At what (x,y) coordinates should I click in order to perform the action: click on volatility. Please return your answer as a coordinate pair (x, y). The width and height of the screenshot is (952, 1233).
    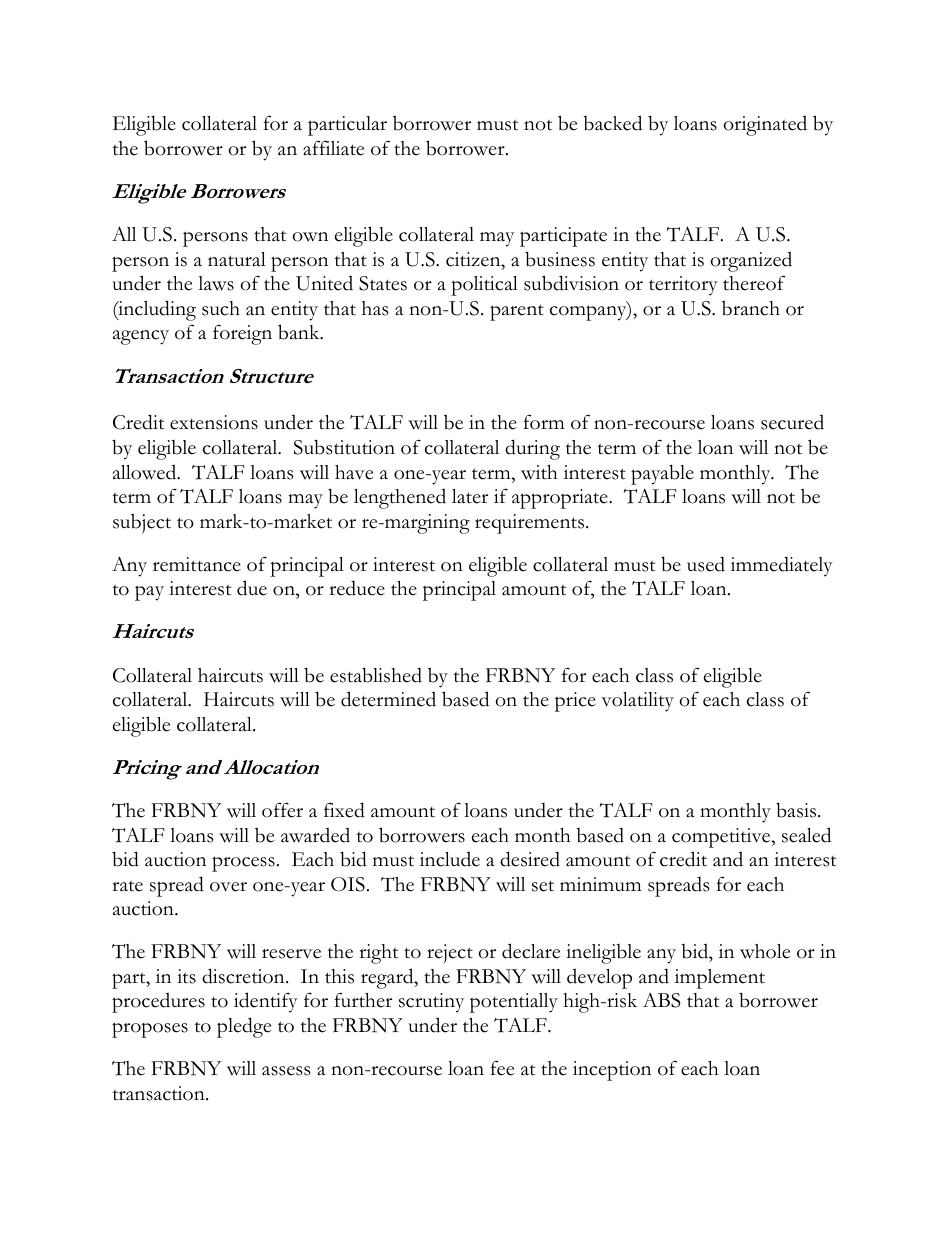
    Looking at the image, I should click on (637, 702).
